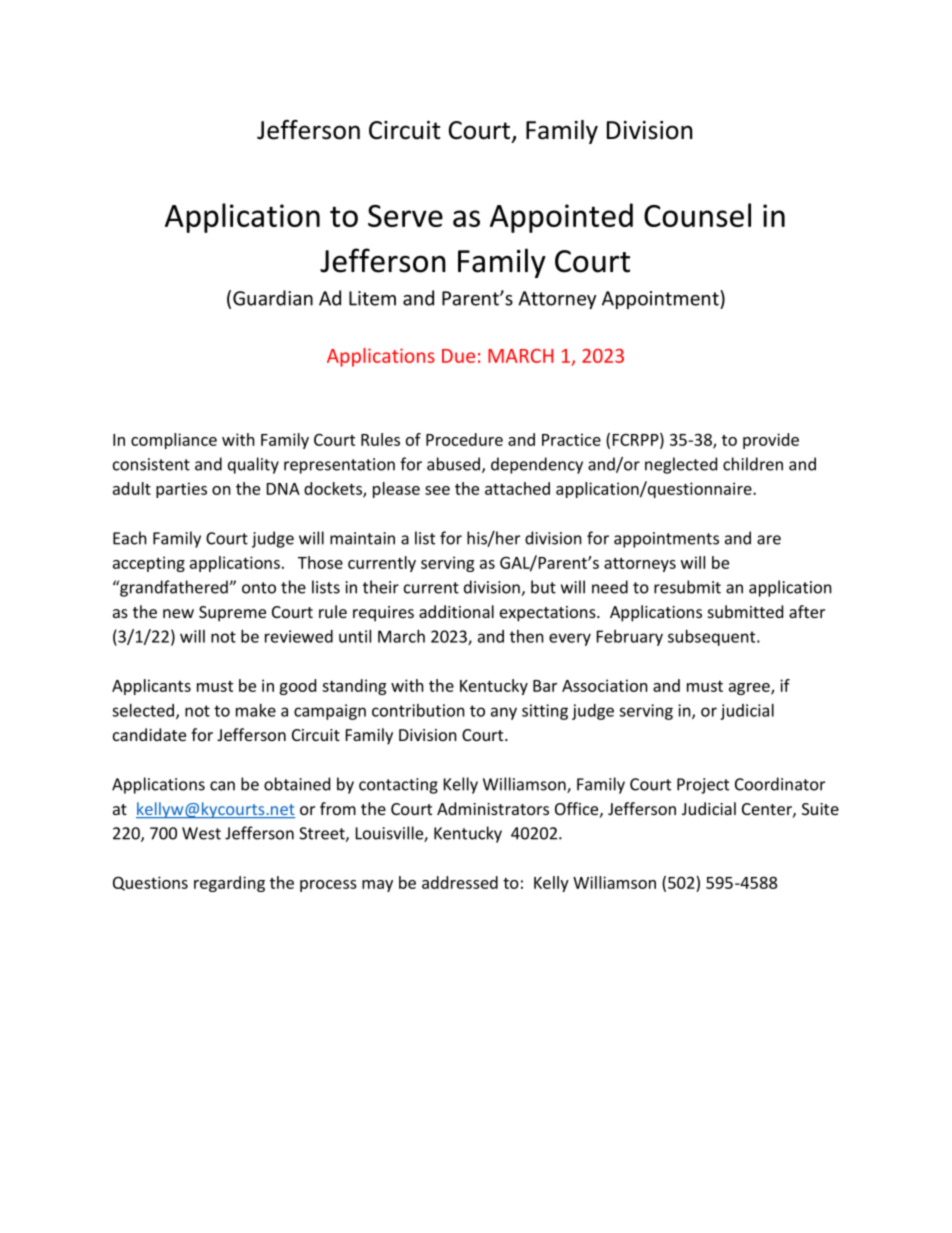  What do you see at coordinates (464, 439) in the screenshot?
I see `Procedure` at bounding box center [464, 439].
